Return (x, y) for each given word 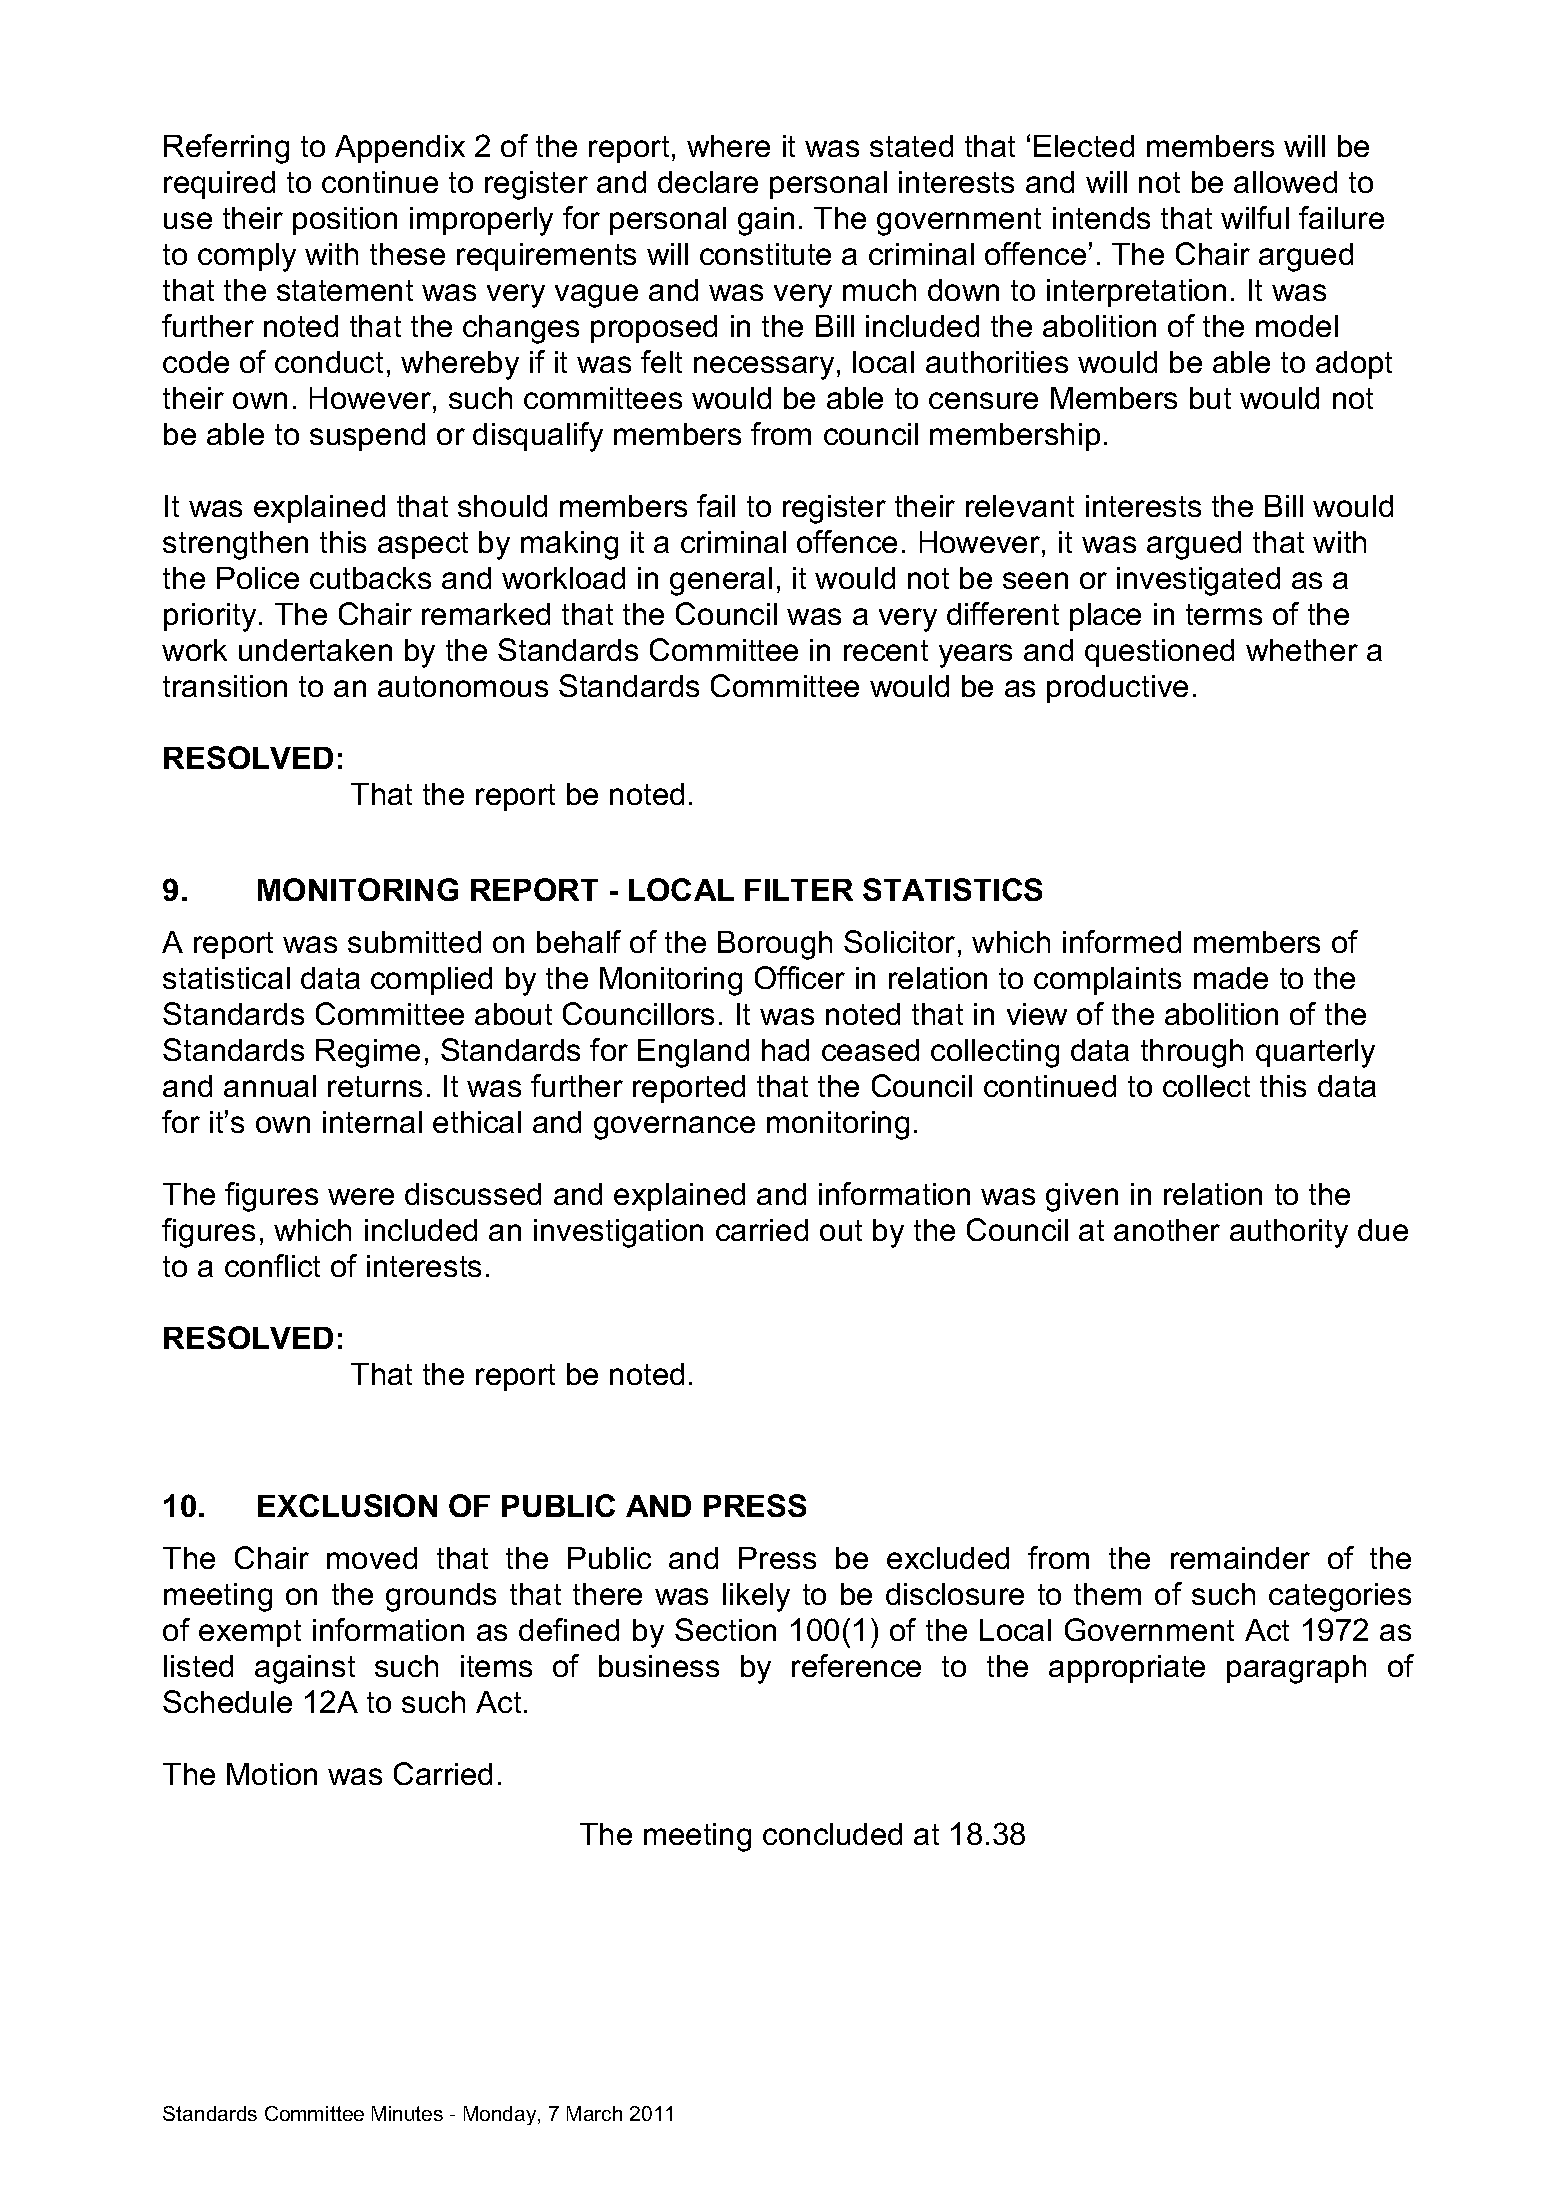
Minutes (407, 2113)
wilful (1255, 217)
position (345, 221)
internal (372, 1122)
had (785, 1050)
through (1192, 1053)
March (594, 2113)
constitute (765, 254)
